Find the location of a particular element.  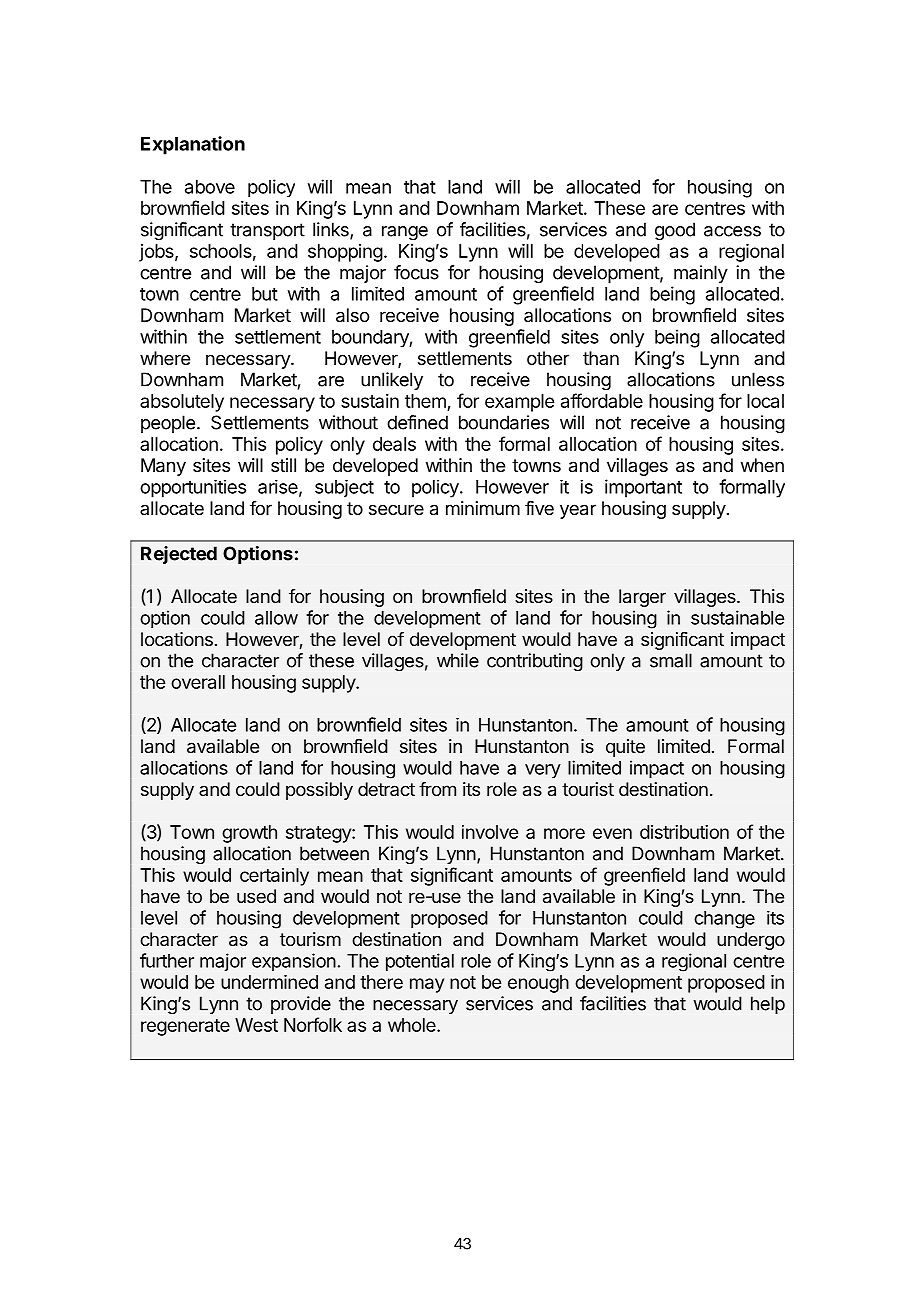

distribution is located at coordinates (684, 832).
